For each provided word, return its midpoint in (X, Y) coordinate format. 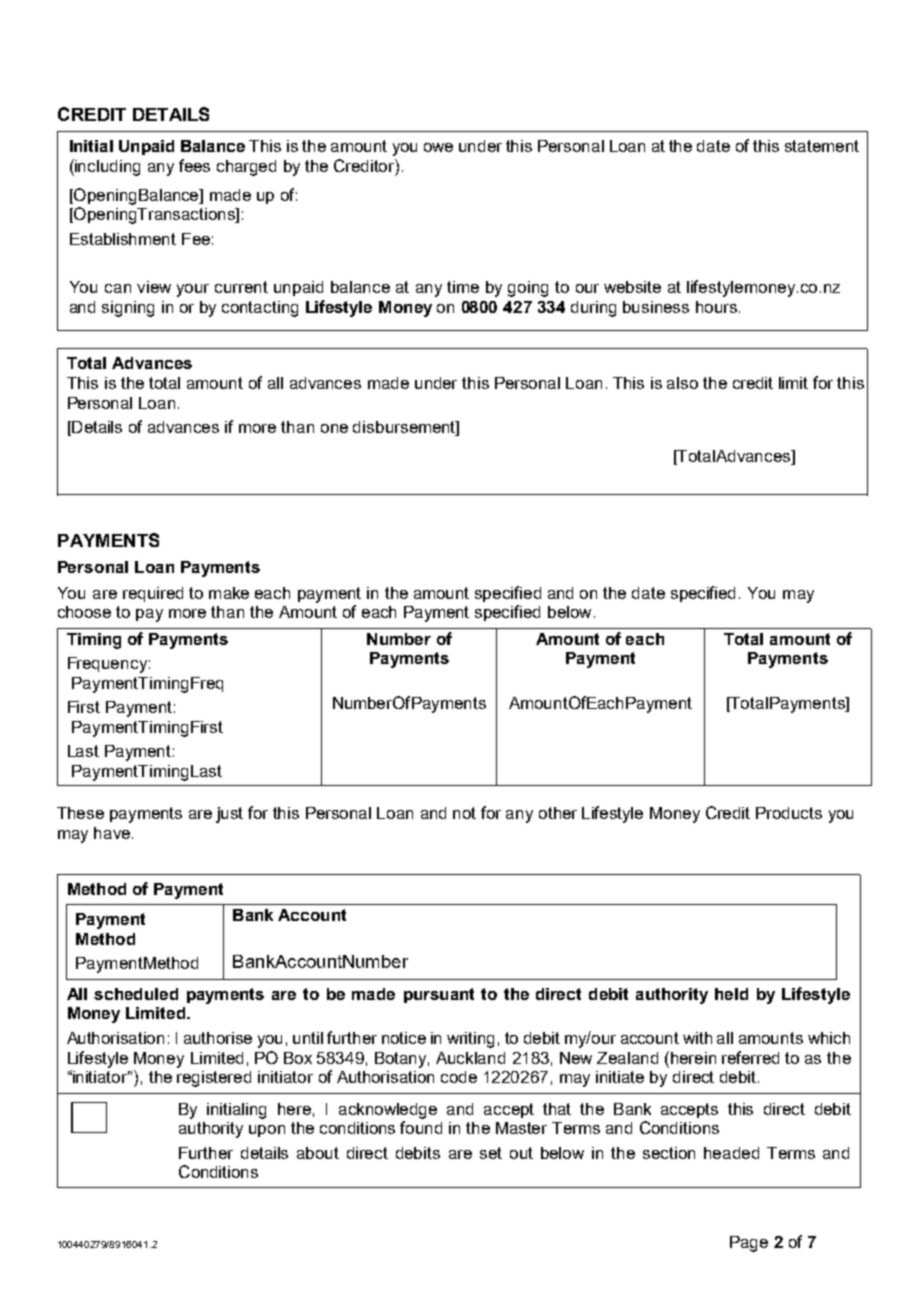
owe (438, 147)
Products (789, 813)
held (731, 994)
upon (267, 1131)
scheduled (136, 994)
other (558, 813)
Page (749, 1244)
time (463, 287)
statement (822, 146)
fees (194, 165)
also (682, 383)
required (153, 594)
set (491, 1153)
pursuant (439, 995)
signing (128, 309)
